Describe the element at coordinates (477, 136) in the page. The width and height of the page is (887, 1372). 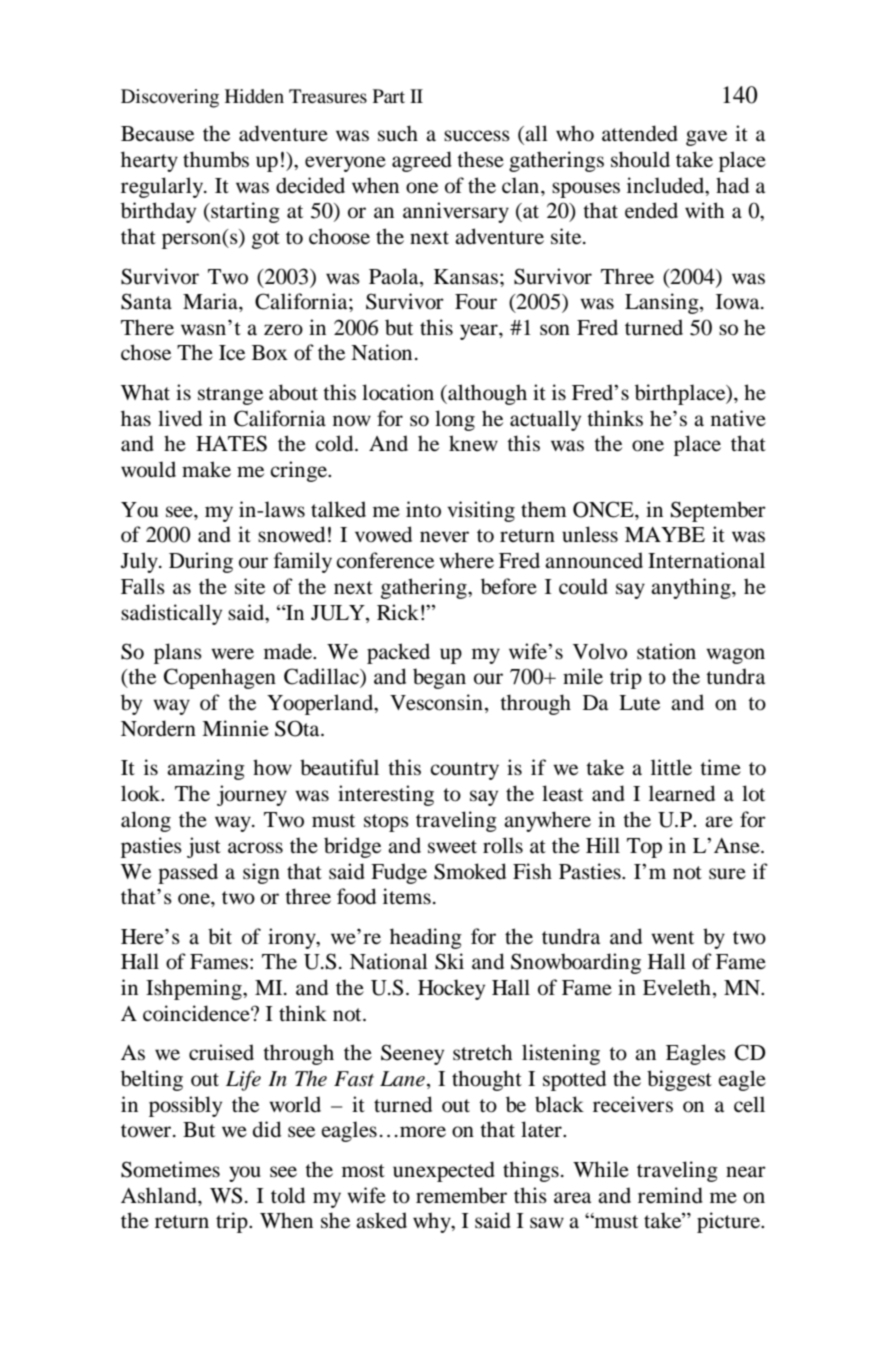
I see `success` at that location.
